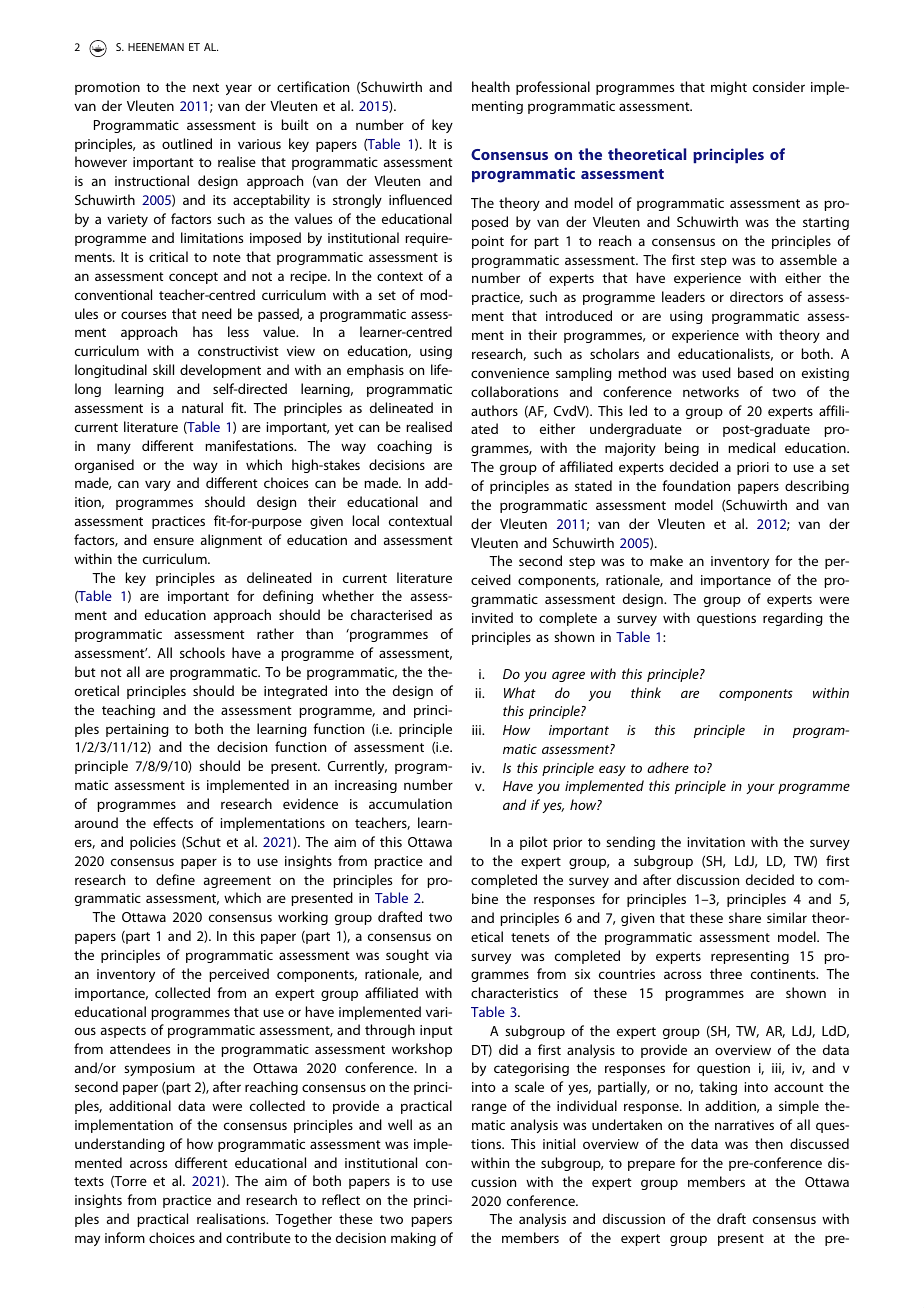 The width and height of the screenshot is (924, 1308). I want to click on authors, so click(494, 410).
